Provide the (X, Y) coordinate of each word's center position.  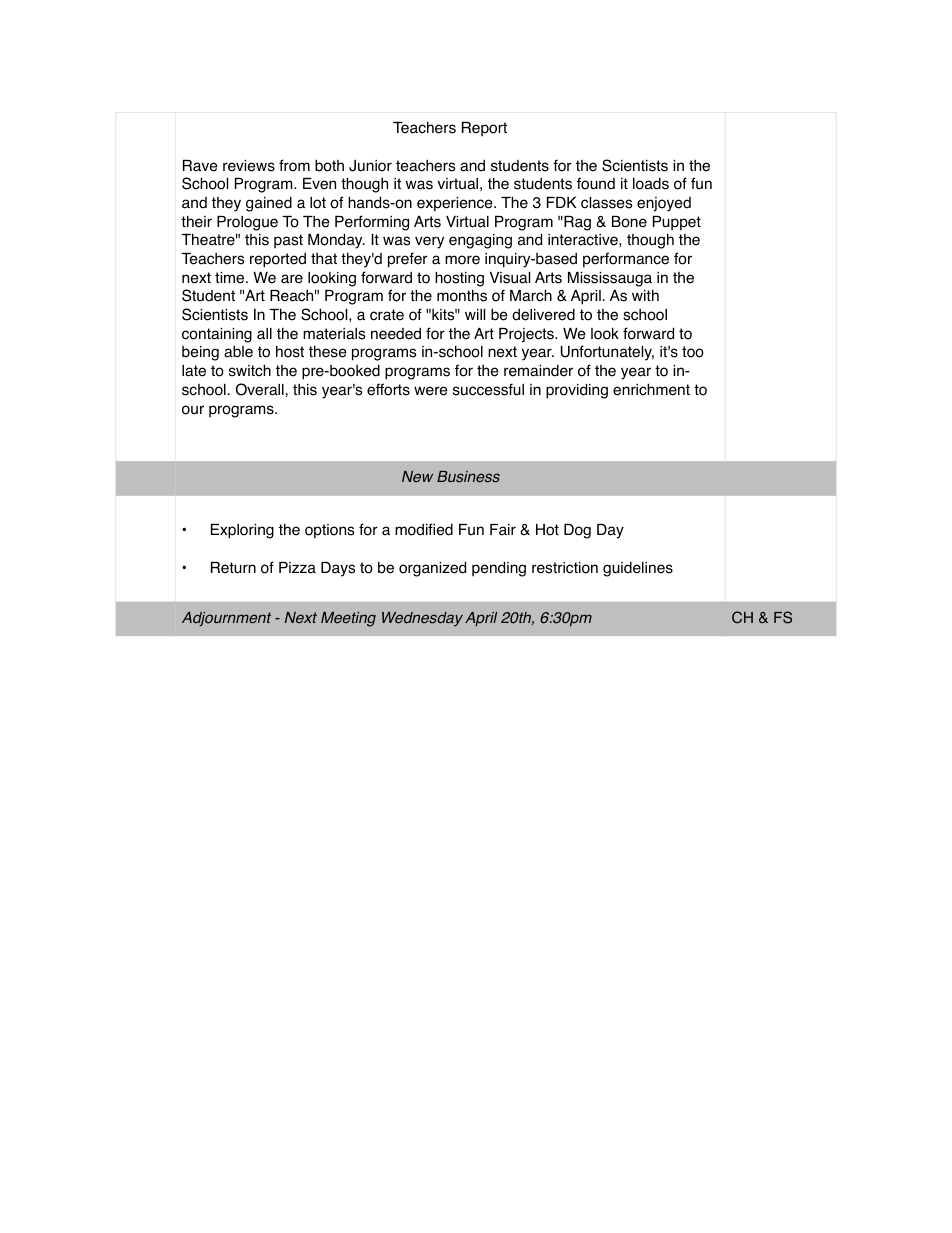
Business (468, 477)
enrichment (651, 389)
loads (651, 184)
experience (456, 204)
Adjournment (226, 619)
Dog (577, 531)
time (231, 278)
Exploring (242, 531)
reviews (249, 166)
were (431, 391)
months (462, 295)
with (645, 295)
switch (250, 370)
